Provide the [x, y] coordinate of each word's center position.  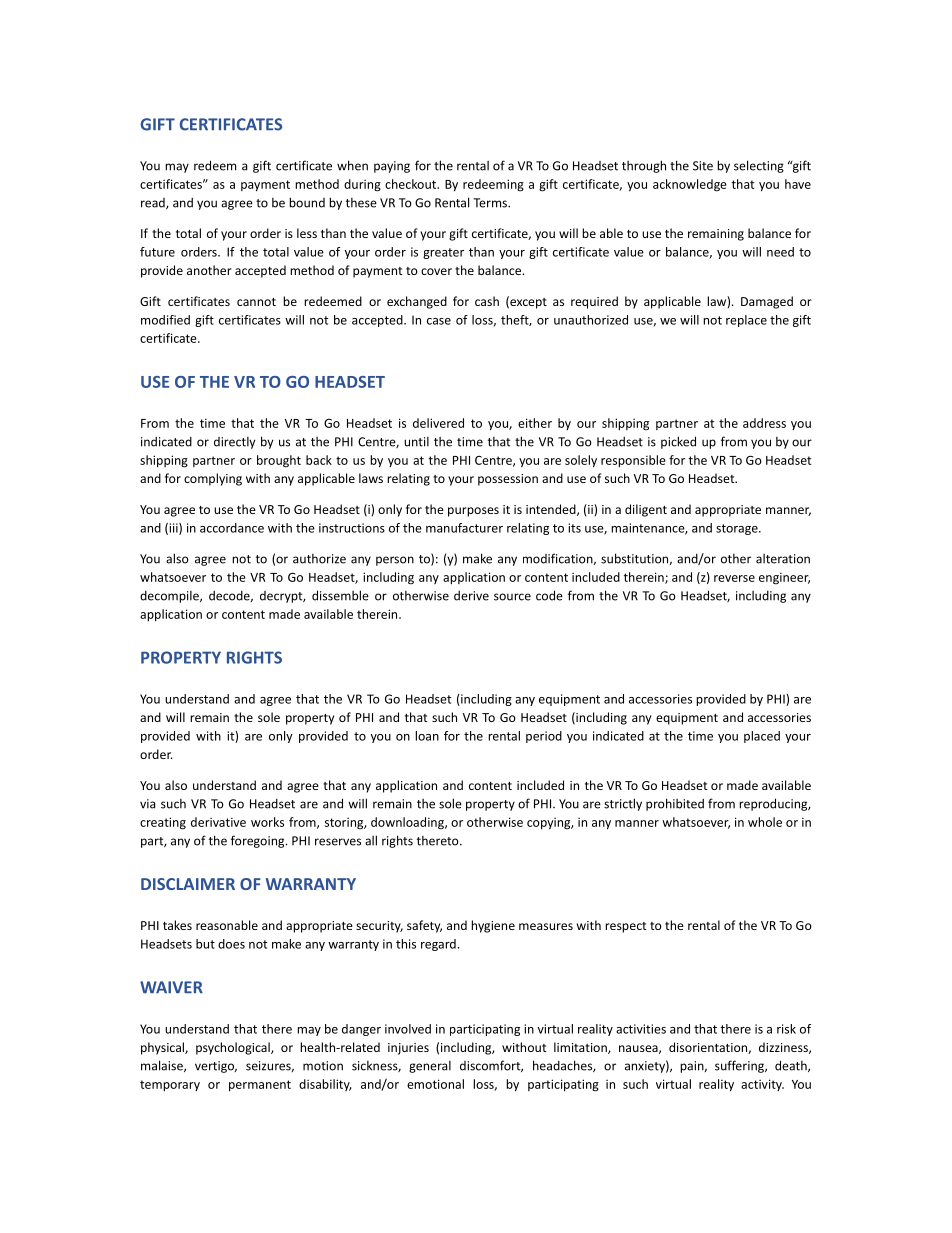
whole [765, 822]
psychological [234, 1048]
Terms [491, 203]
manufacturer [464, 528]
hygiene [493, 926]
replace [746, 321]
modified [165, 320]
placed [762, 737]
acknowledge [690, 185]
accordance [232, 528]
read [154, 203]
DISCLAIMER [188, 884]
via [147, 804]
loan [427, 736]
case [439, 321]
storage [738, 529]
